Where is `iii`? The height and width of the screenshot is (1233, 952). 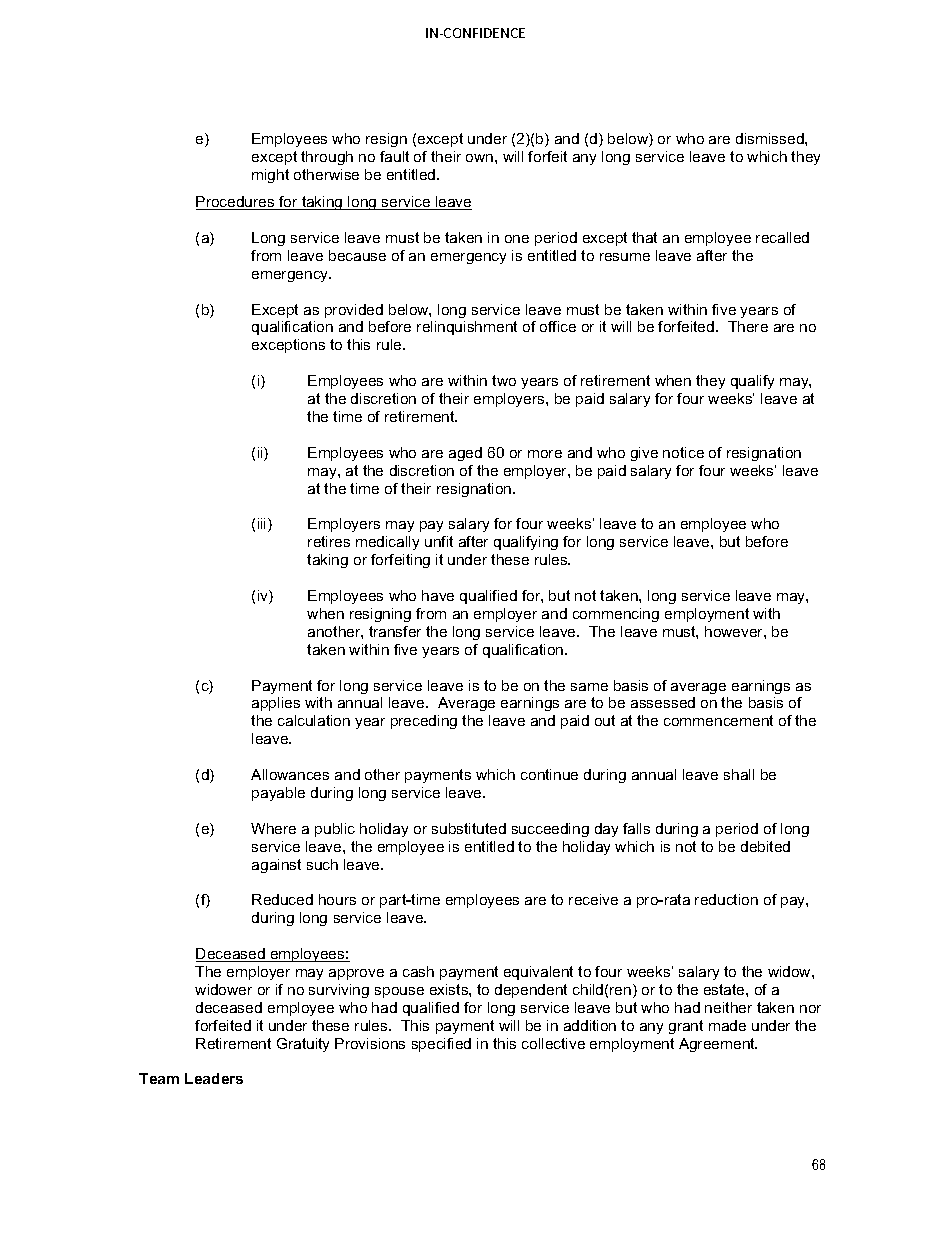
iii is located at coordinates (263, 525).
